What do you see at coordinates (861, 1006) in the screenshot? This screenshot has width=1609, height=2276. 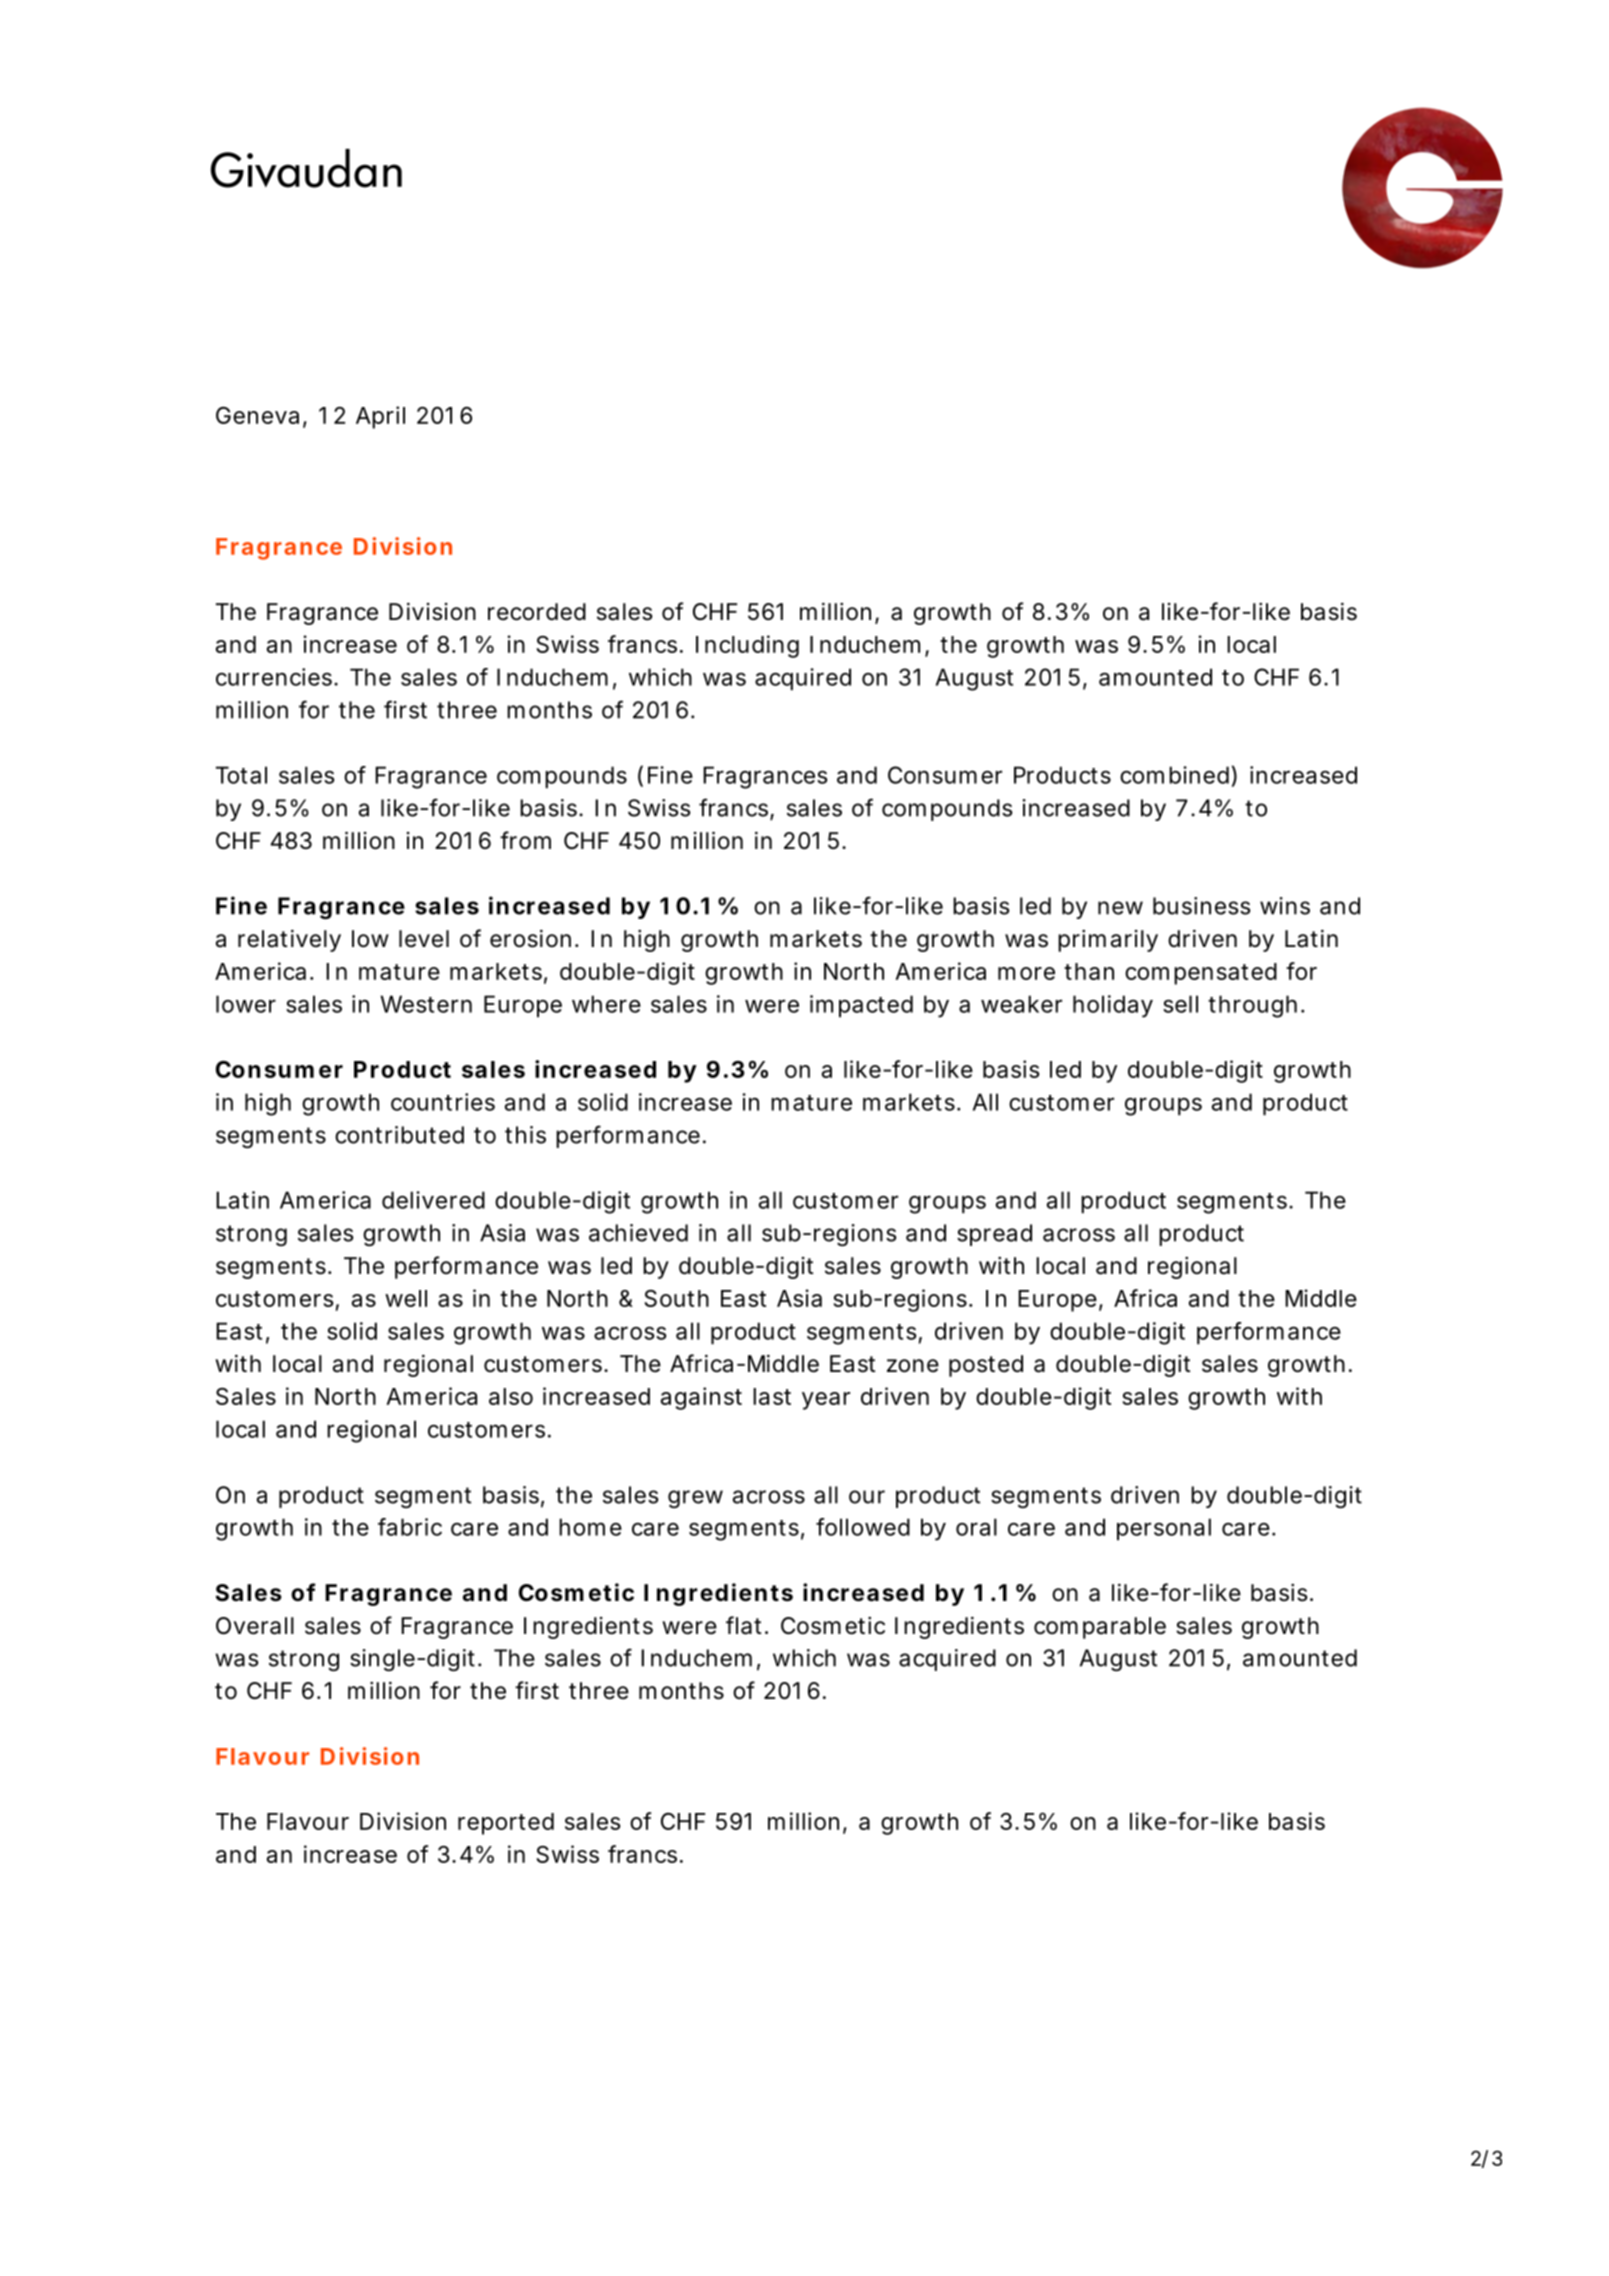 I see `impacted` at bounding box center [861, 1006].
